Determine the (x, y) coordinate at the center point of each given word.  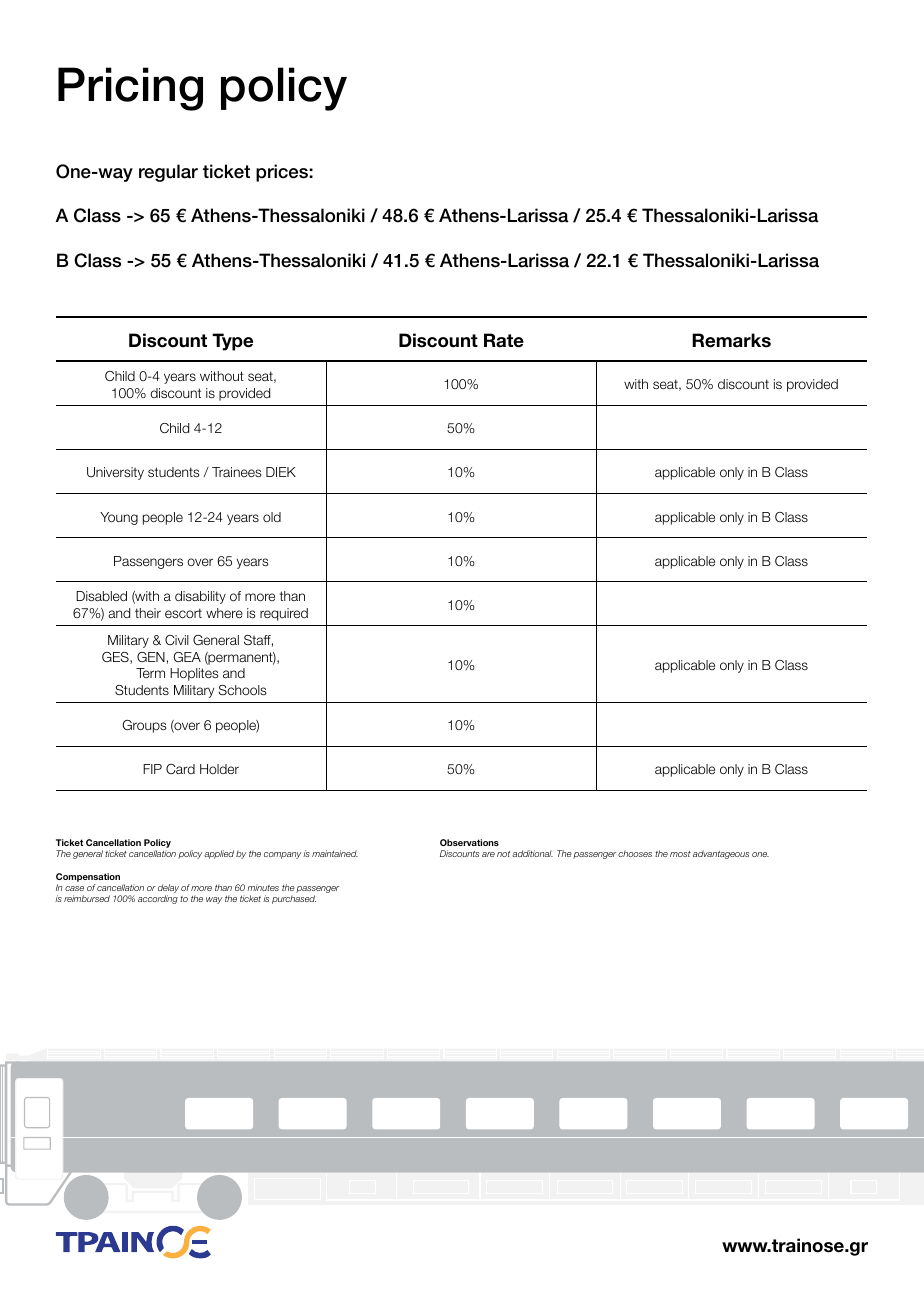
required (284, 614)
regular (168, 173)
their (148, 613)
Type (232, 342)
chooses (635, 853)
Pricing (130, 89)
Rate (504, 340)
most (680, 854)
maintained (335, 853)
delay (168, 890)
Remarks (731, 340)
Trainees (237, 472)
